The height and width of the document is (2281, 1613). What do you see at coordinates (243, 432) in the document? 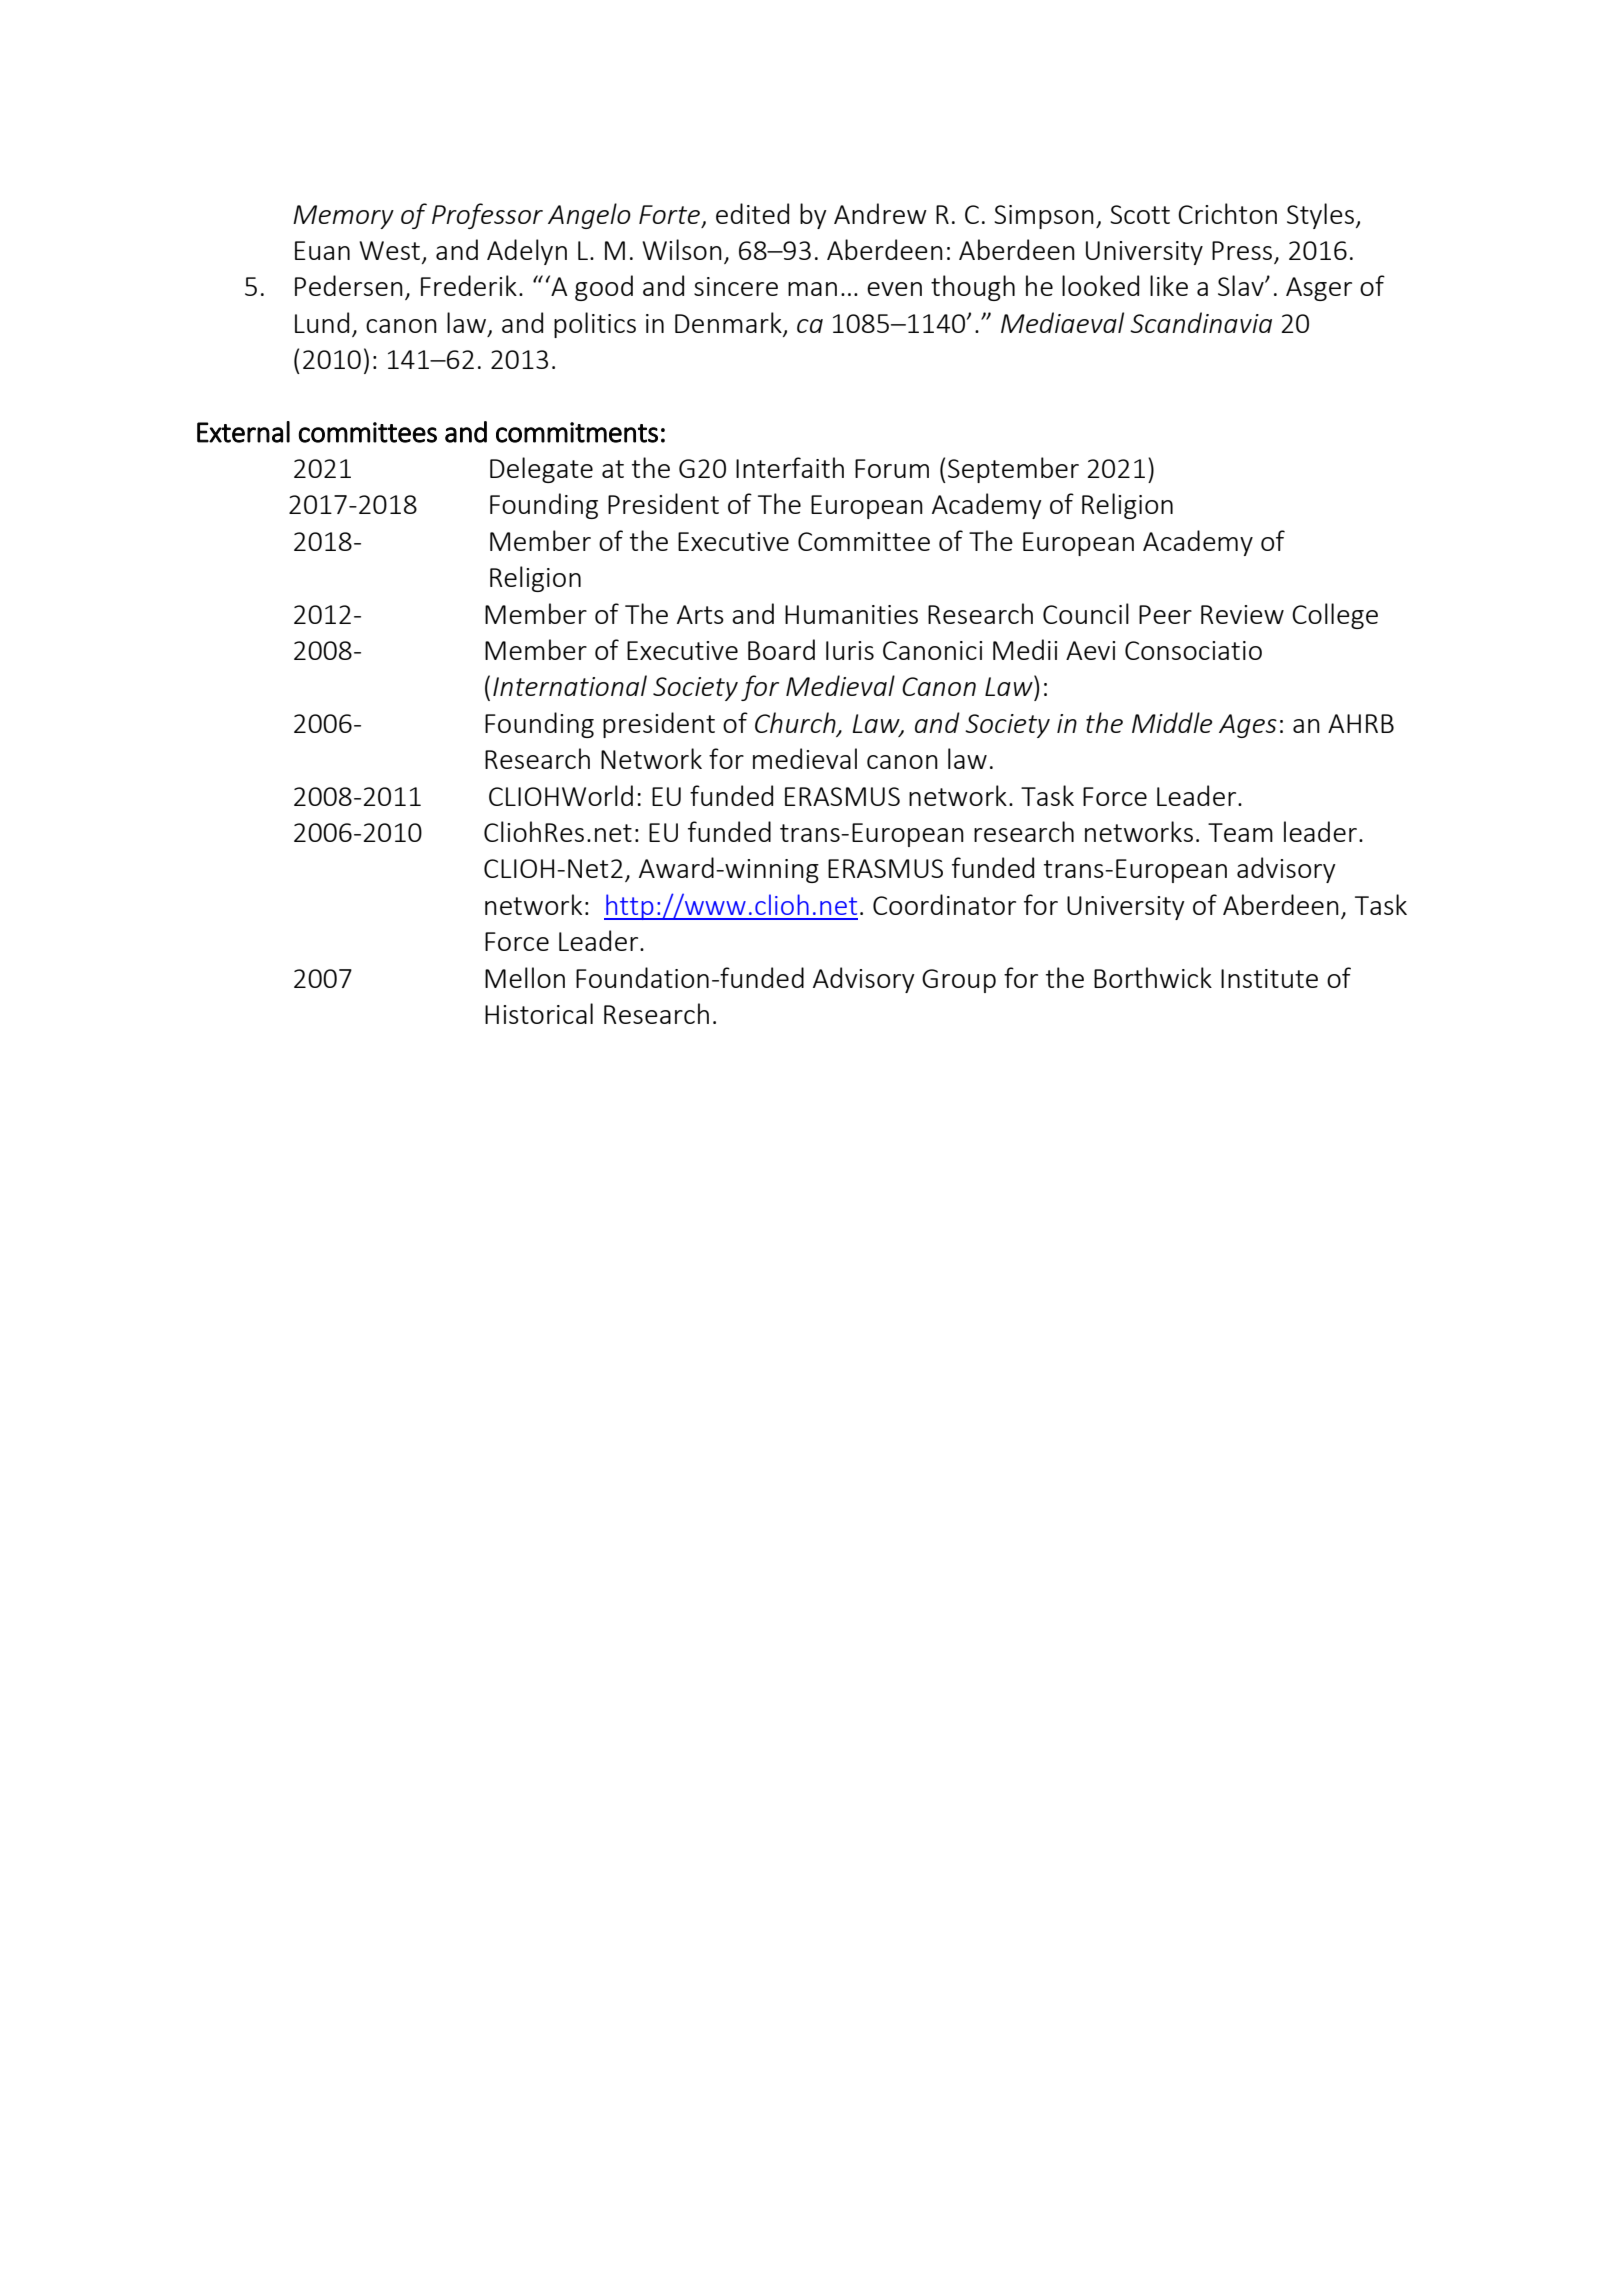
I see `External` at bounding box center [243, 432].
